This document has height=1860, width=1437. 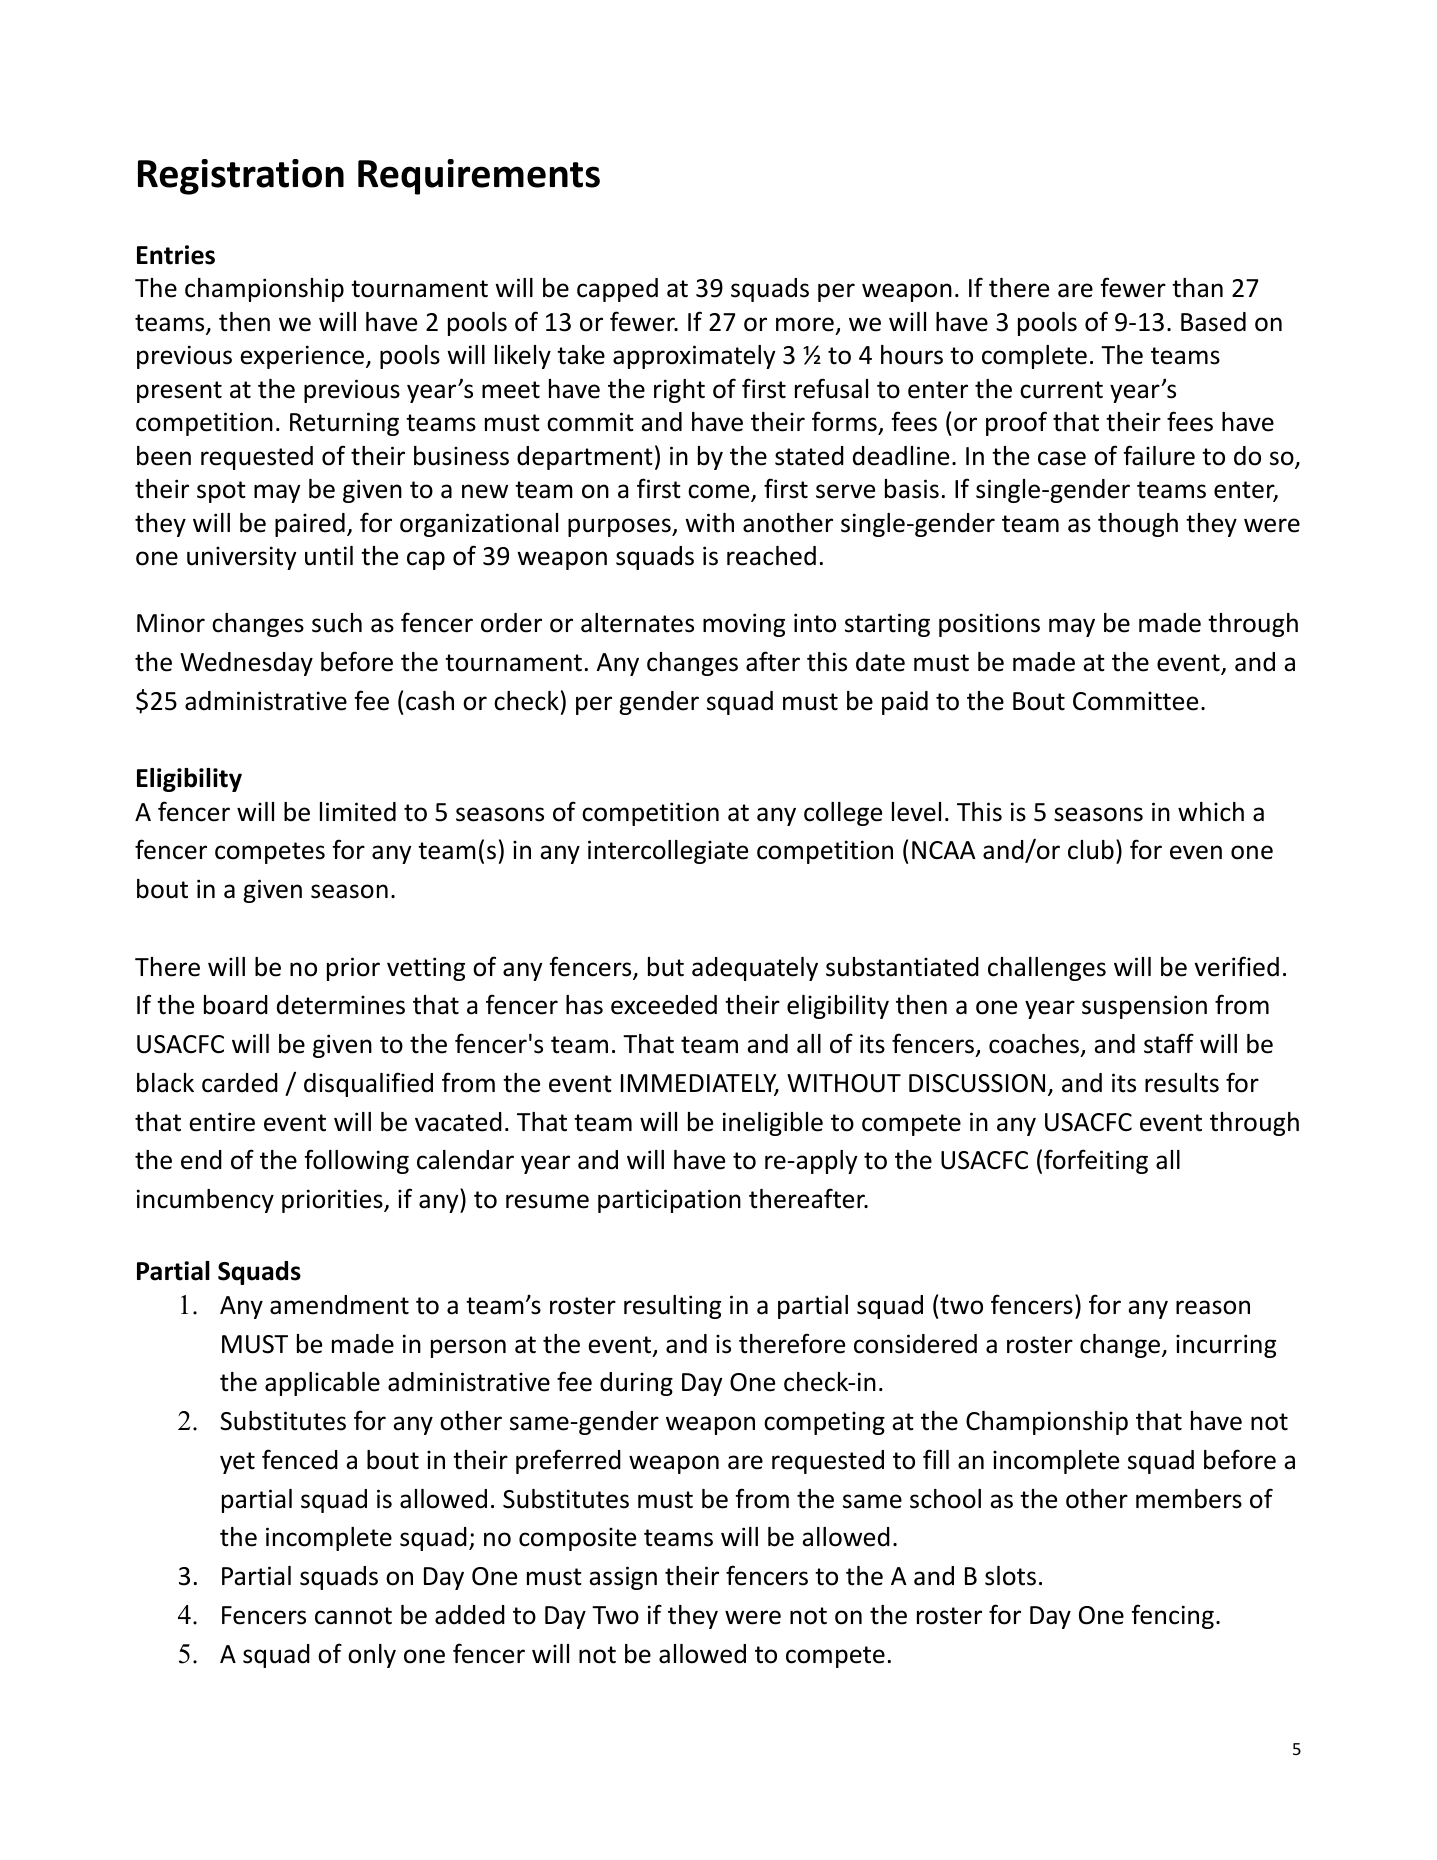 I want to click on Registration, so click(x=241, y=177).
